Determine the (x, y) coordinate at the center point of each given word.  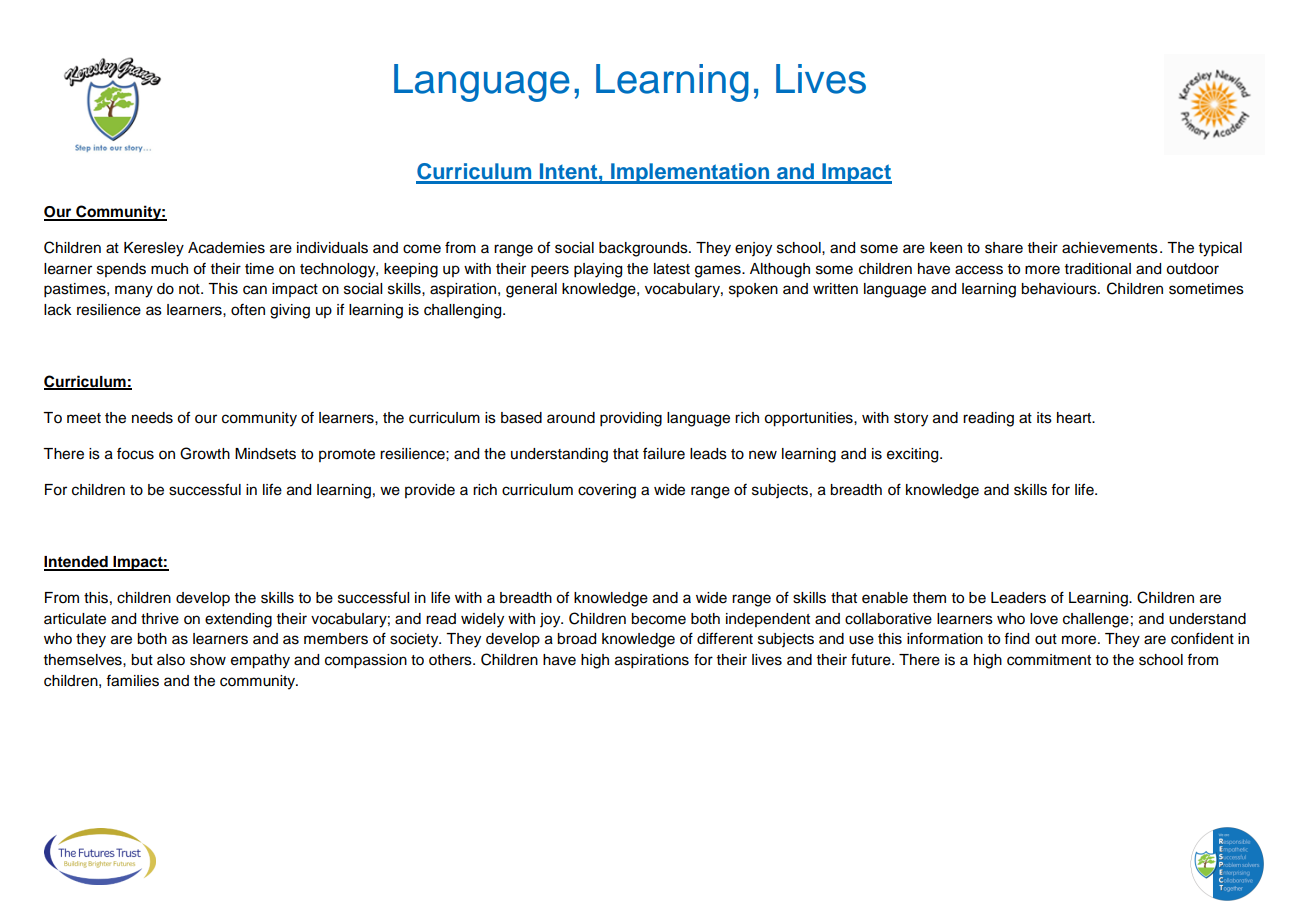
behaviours (1060, 289)
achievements (1110, 248)
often (248, 310)
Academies (226, 248)
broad (576, 639)
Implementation (690, 173)
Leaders (1018, 598)
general (531, 290)
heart (1075, 418)
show (208, 660)
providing (631, 419)
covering (607, 491)
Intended (77, 563)
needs (152, 418)
